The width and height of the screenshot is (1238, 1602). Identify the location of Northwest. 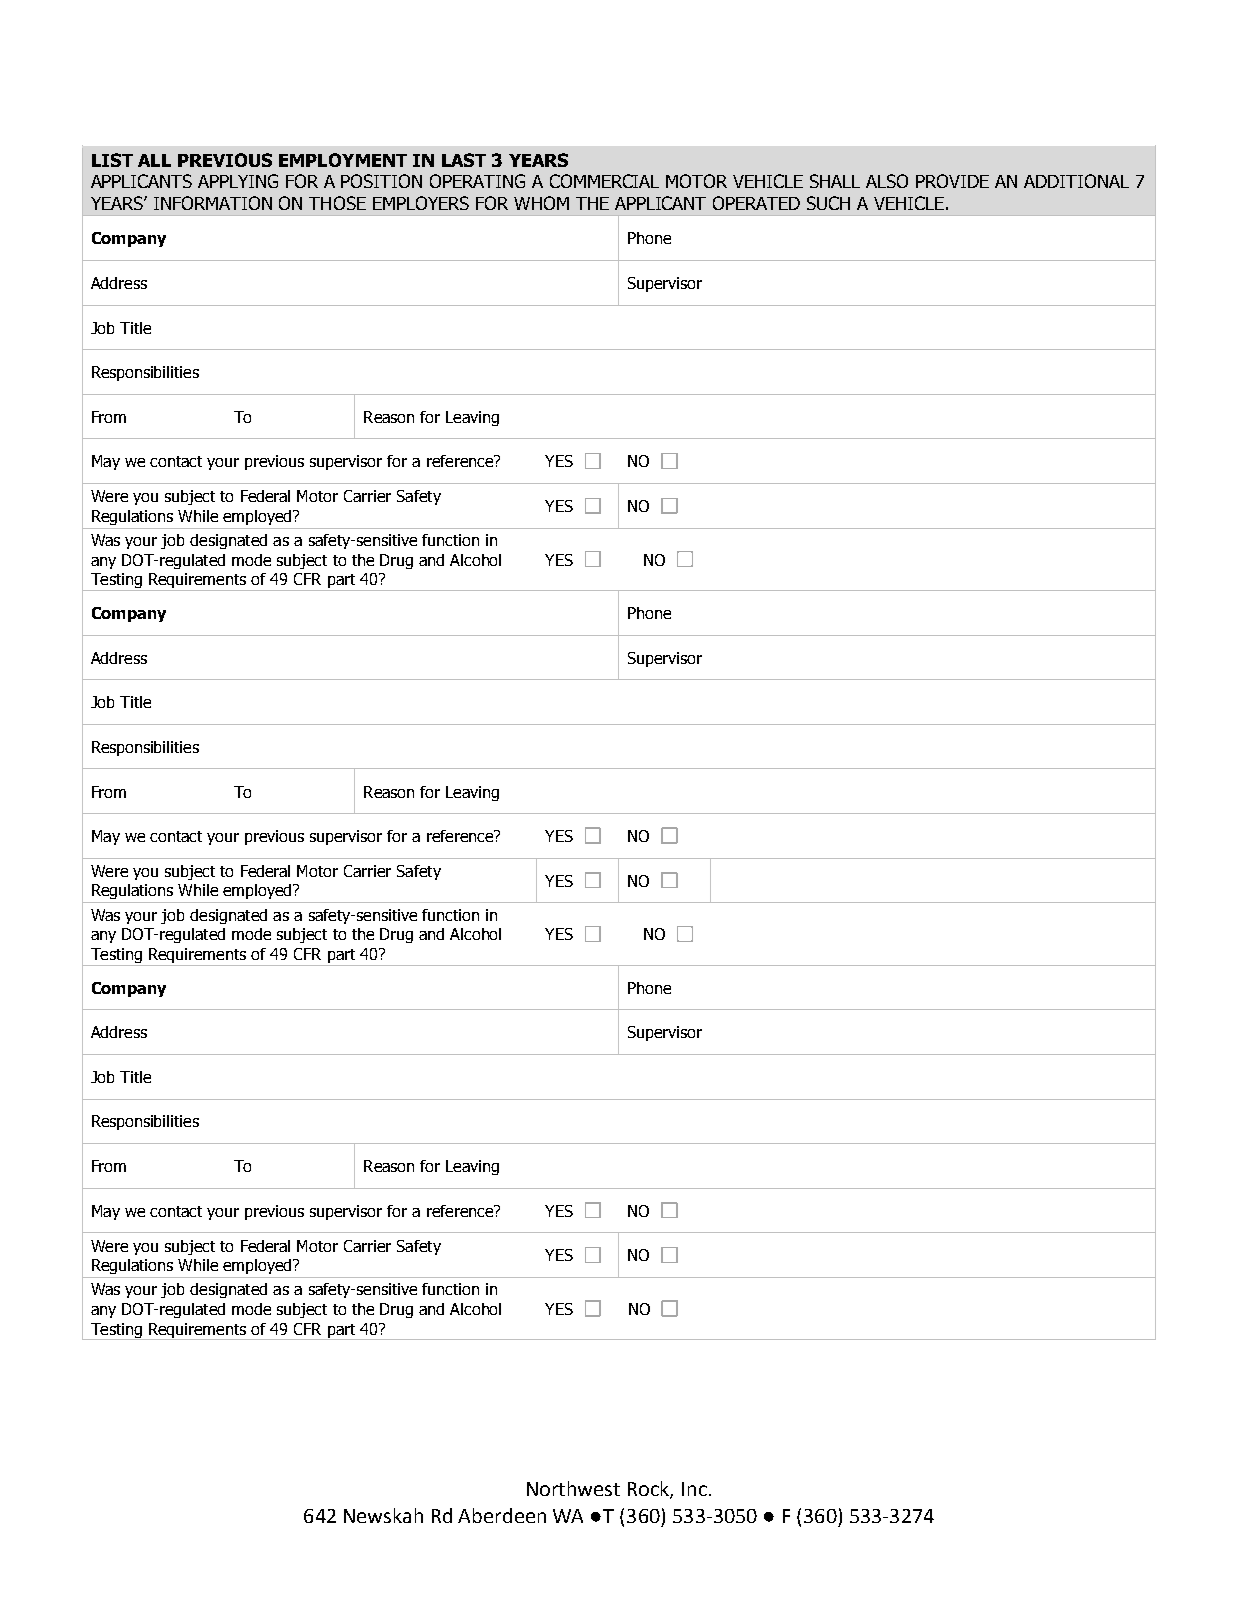
(573, 1488).
